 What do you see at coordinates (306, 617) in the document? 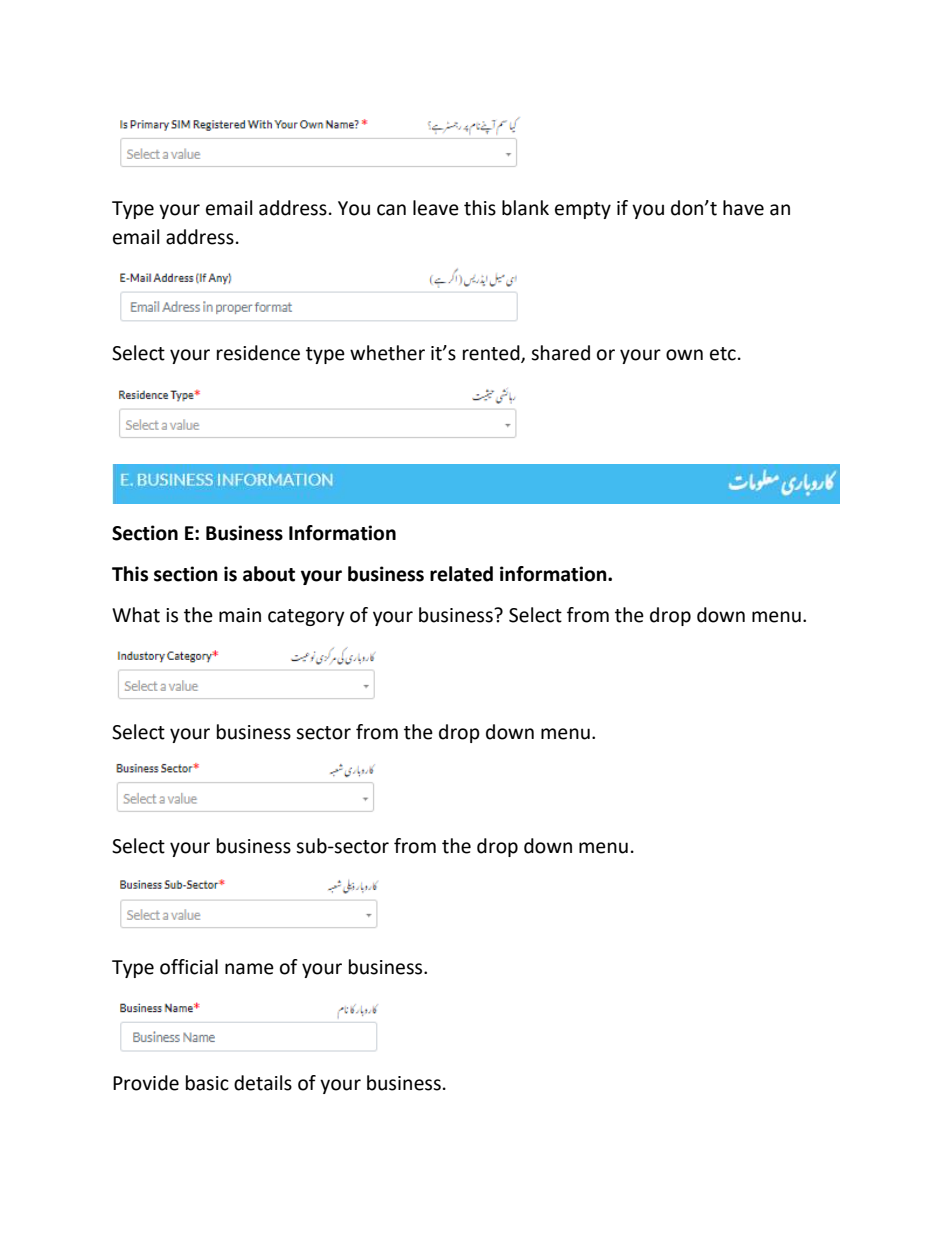
I see `category` at bounding box center [306, 617].
